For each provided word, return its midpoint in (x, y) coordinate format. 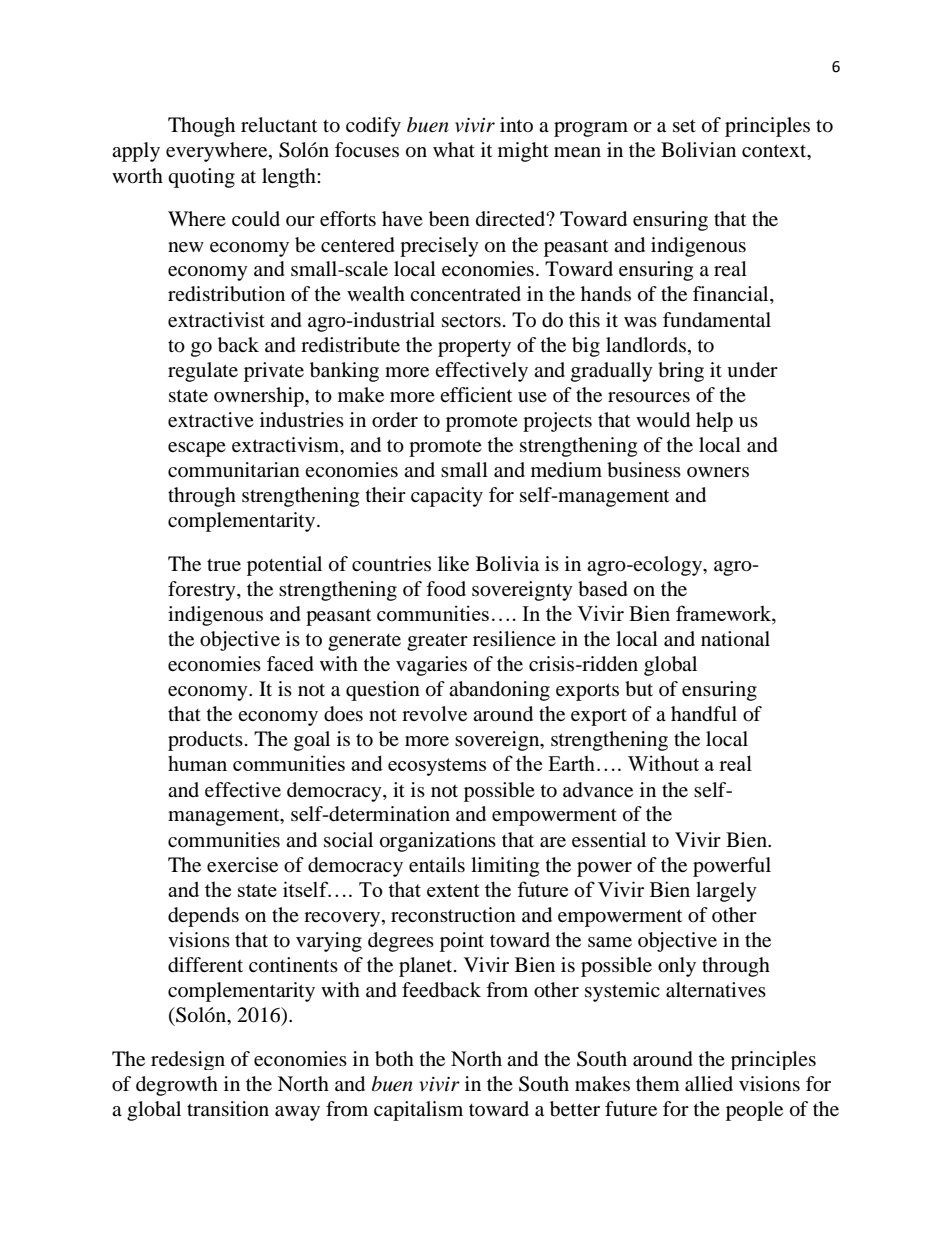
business (644, 470)
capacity (447, 497)
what (454, 149)
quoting (201, 178)
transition (228, 1109)
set (684, 126)
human (197, 763)
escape (197, 449)
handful (704, 714)
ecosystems (437, 767)
